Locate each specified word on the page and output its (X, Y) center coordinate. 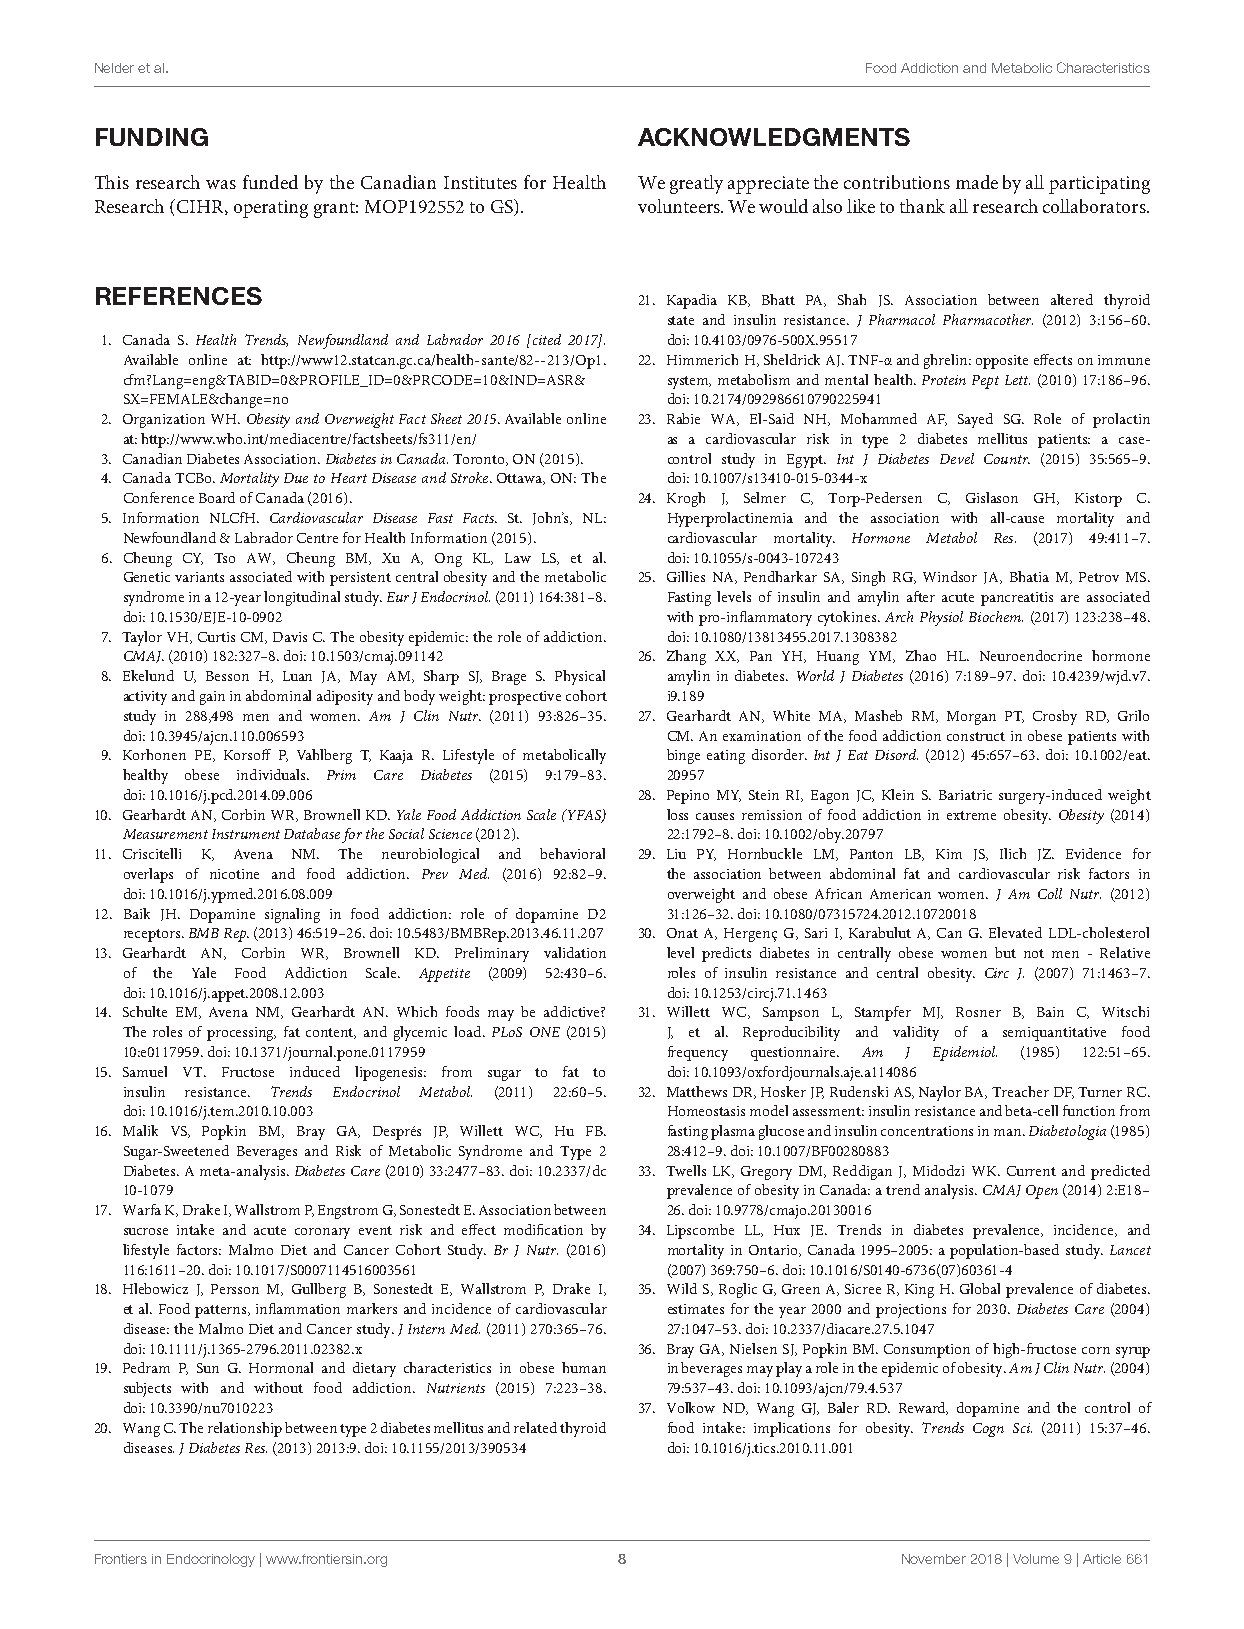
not (1034, 953)
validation (575, 952)
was (221, 184)
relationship (245, 1429)
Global (980, 1288)
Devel (957, 458)
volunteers (680, 206)
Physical (580, 677)
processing (241, 1034)
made (977, 182)
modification (543, 1229)
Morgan (971, 718)
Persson (235, 1289)
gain (212, 698)
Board (217, 497)
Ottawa (521, 479)
